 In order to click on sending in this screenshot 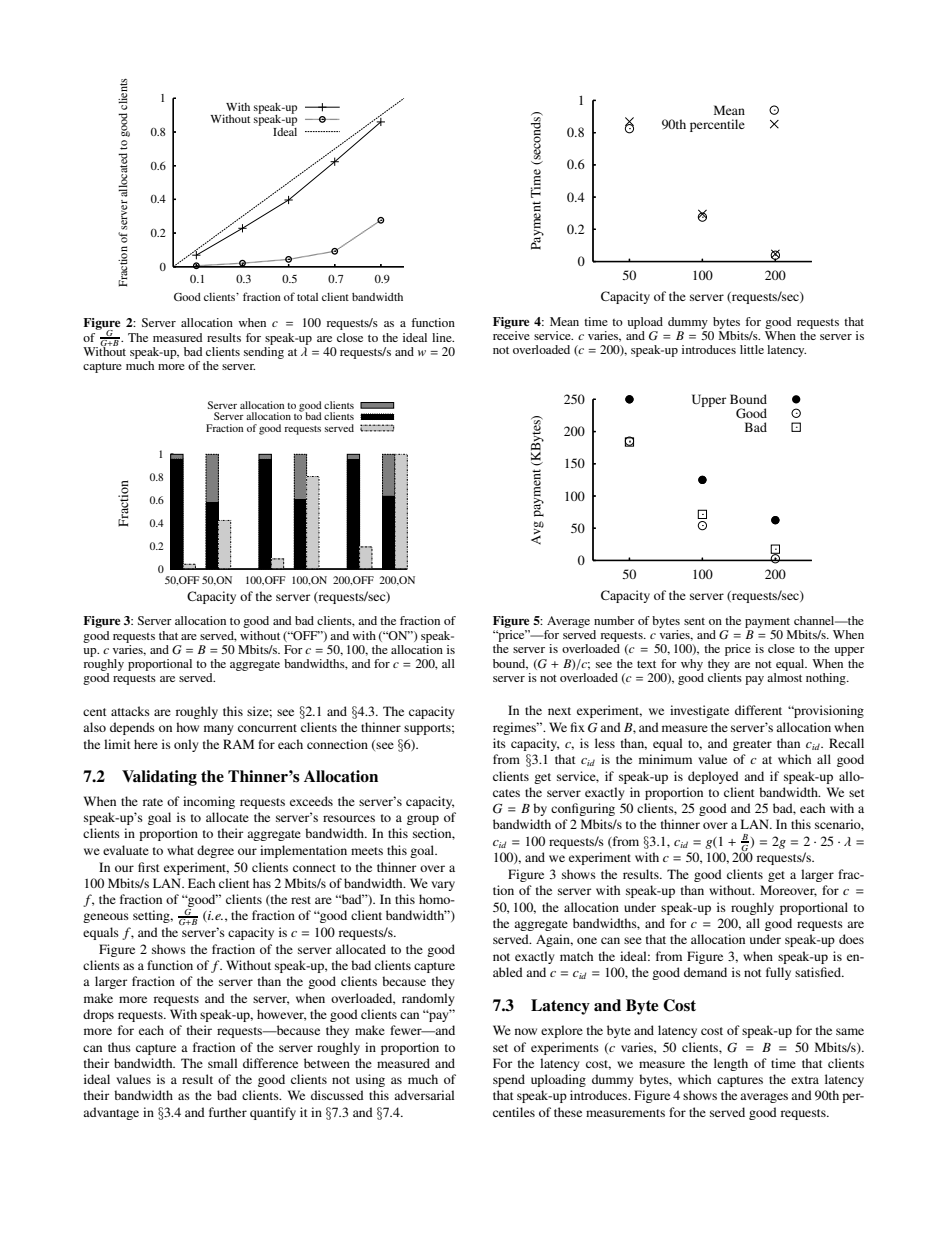, I will do `click(264, 351)`.
